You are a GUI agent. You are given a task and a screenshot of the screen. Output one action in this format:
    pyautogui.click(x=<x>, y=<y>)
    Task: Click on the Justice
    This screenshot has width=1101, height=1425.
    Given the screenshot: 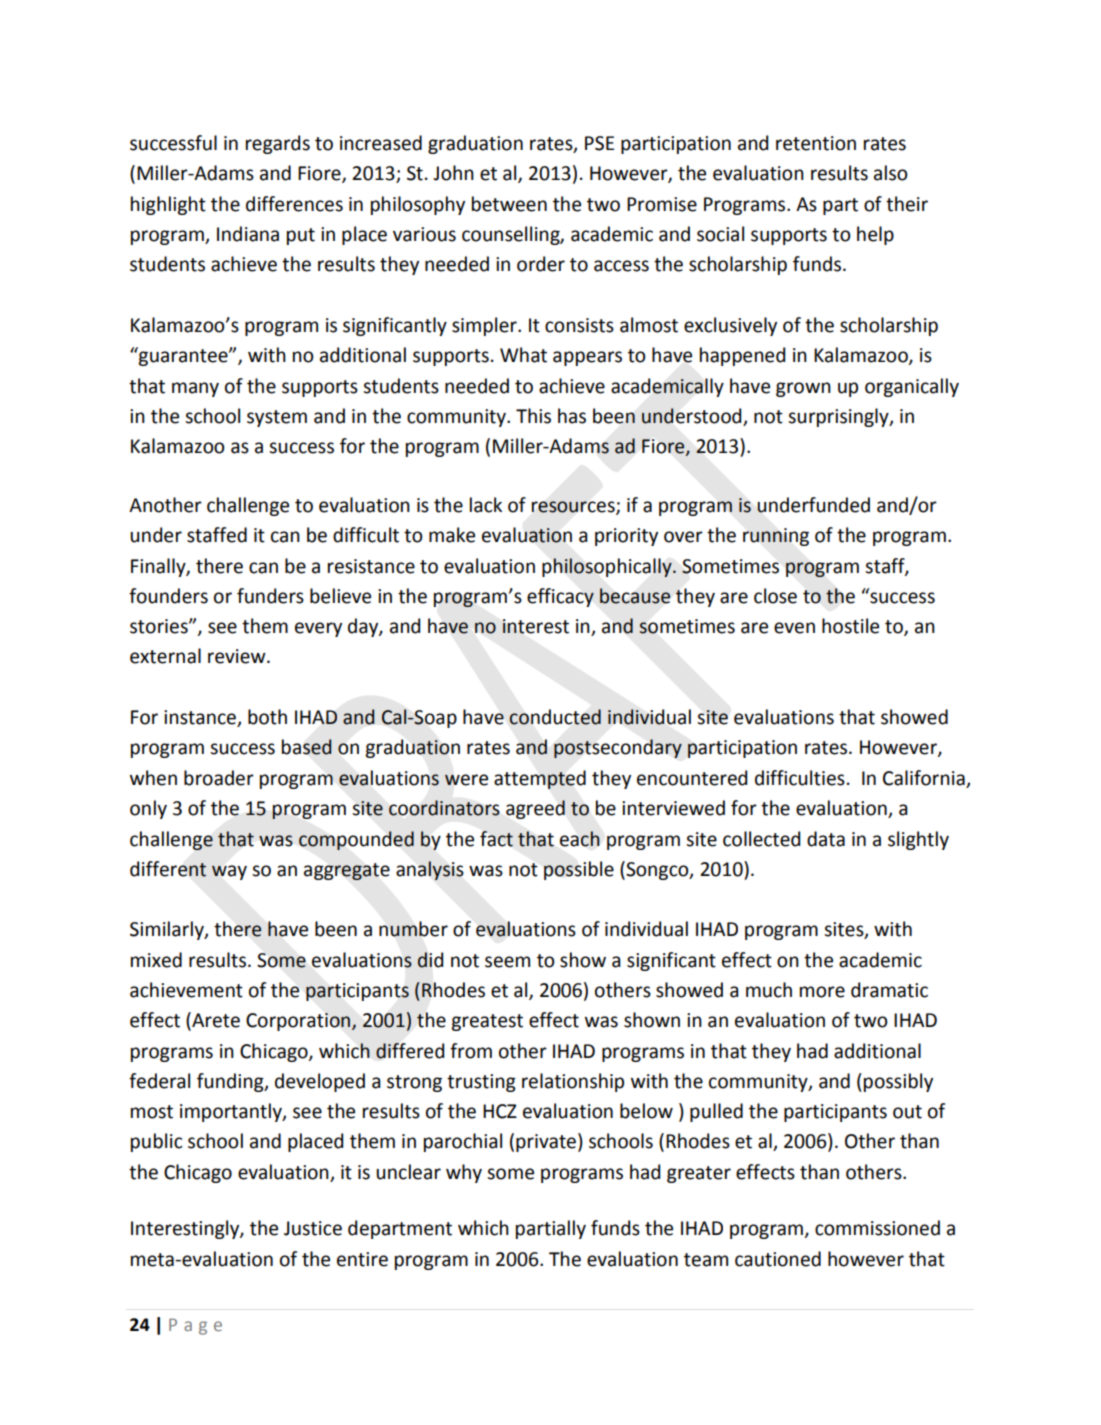 What is the action you would take?
    pyautogui.click(x=313, y=1228)
